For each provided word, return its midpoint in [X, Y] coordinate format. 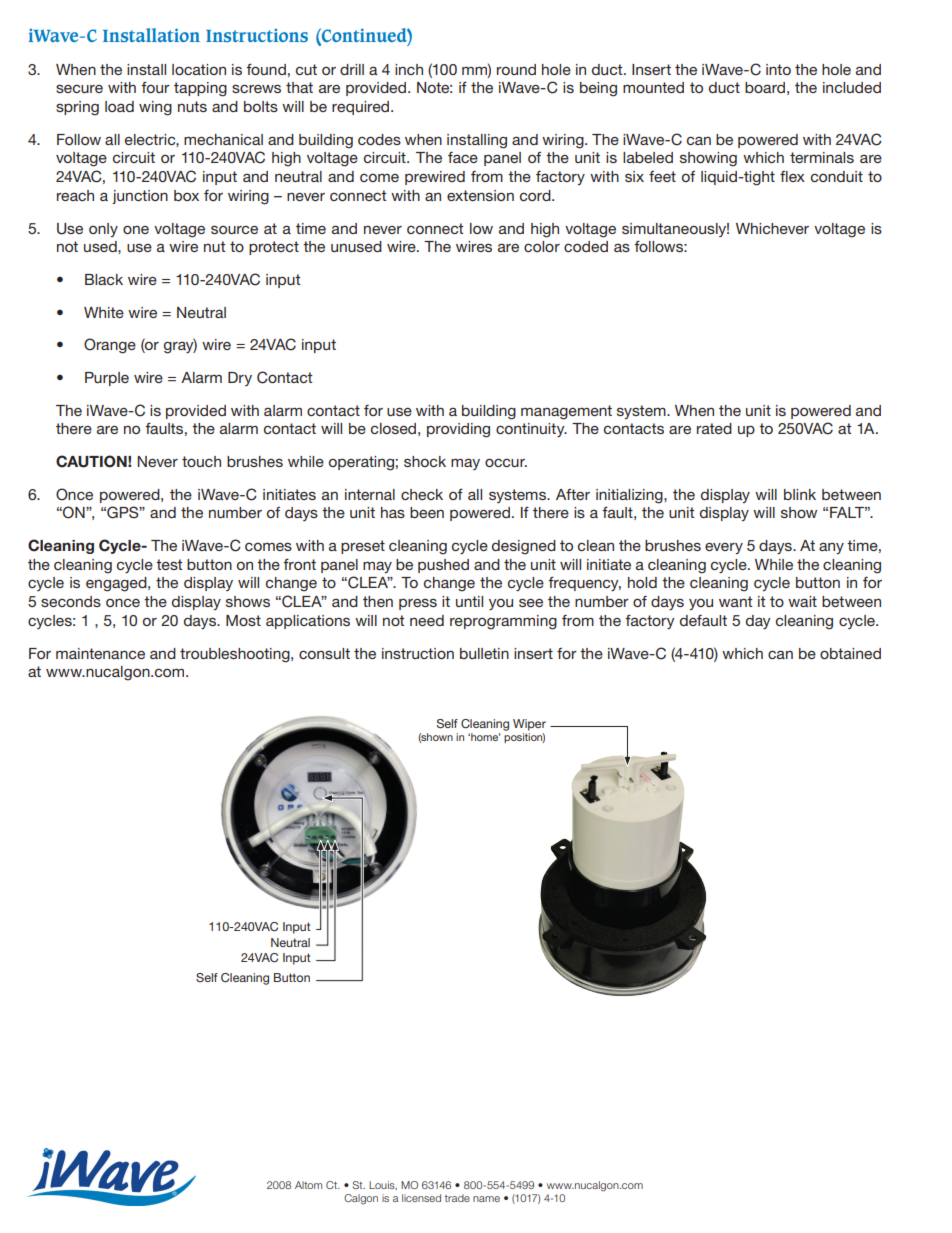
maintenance [100, 653]
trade [457, 1198]
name [486, 1199]
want [735, 601]
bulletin [484, 653]
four [155, 87]
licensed [421, 1198]
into [778, 69]
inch [409, 69]
